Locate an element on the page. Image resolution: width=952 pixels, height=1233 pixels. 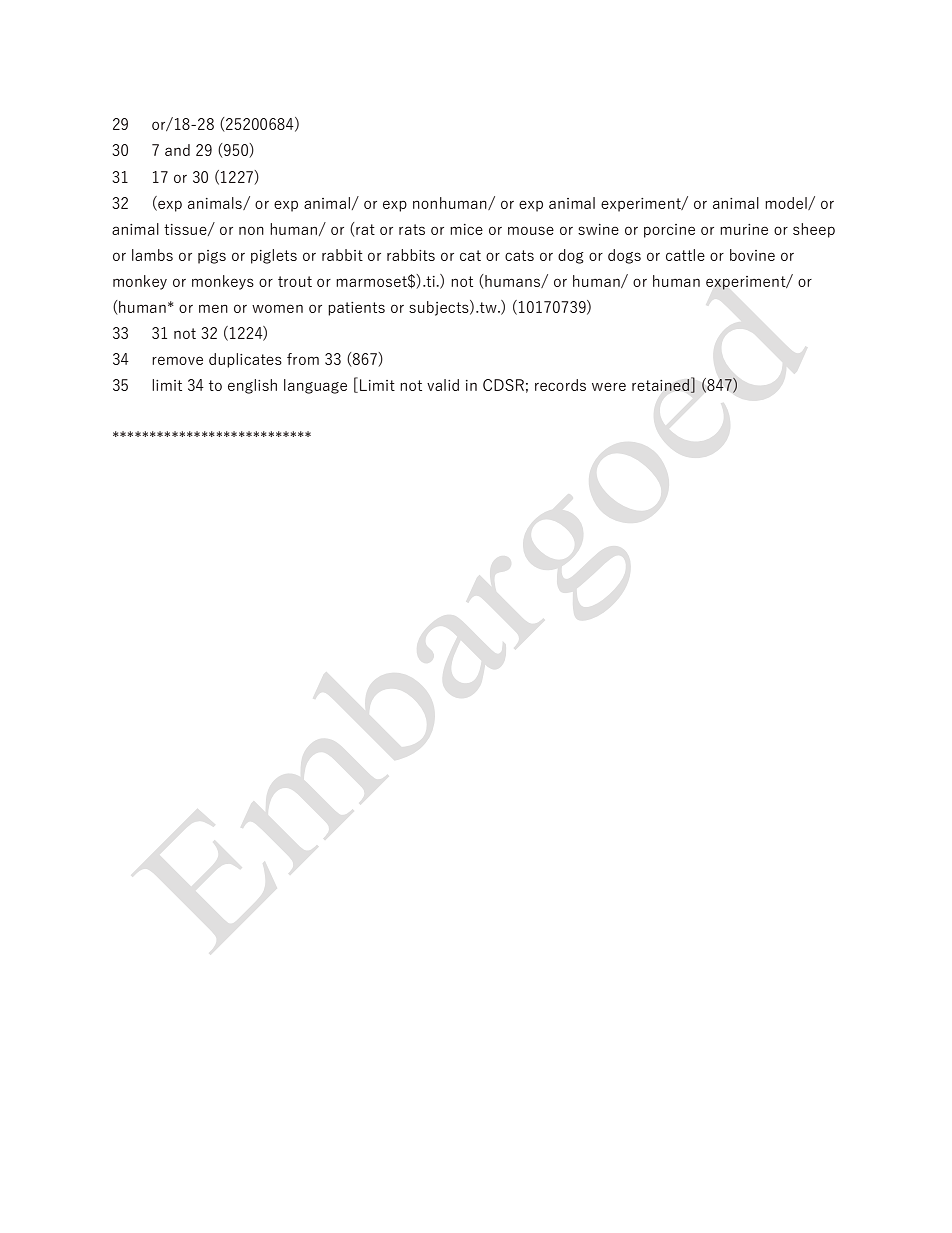
murine is located at coordinates (744, 229).
